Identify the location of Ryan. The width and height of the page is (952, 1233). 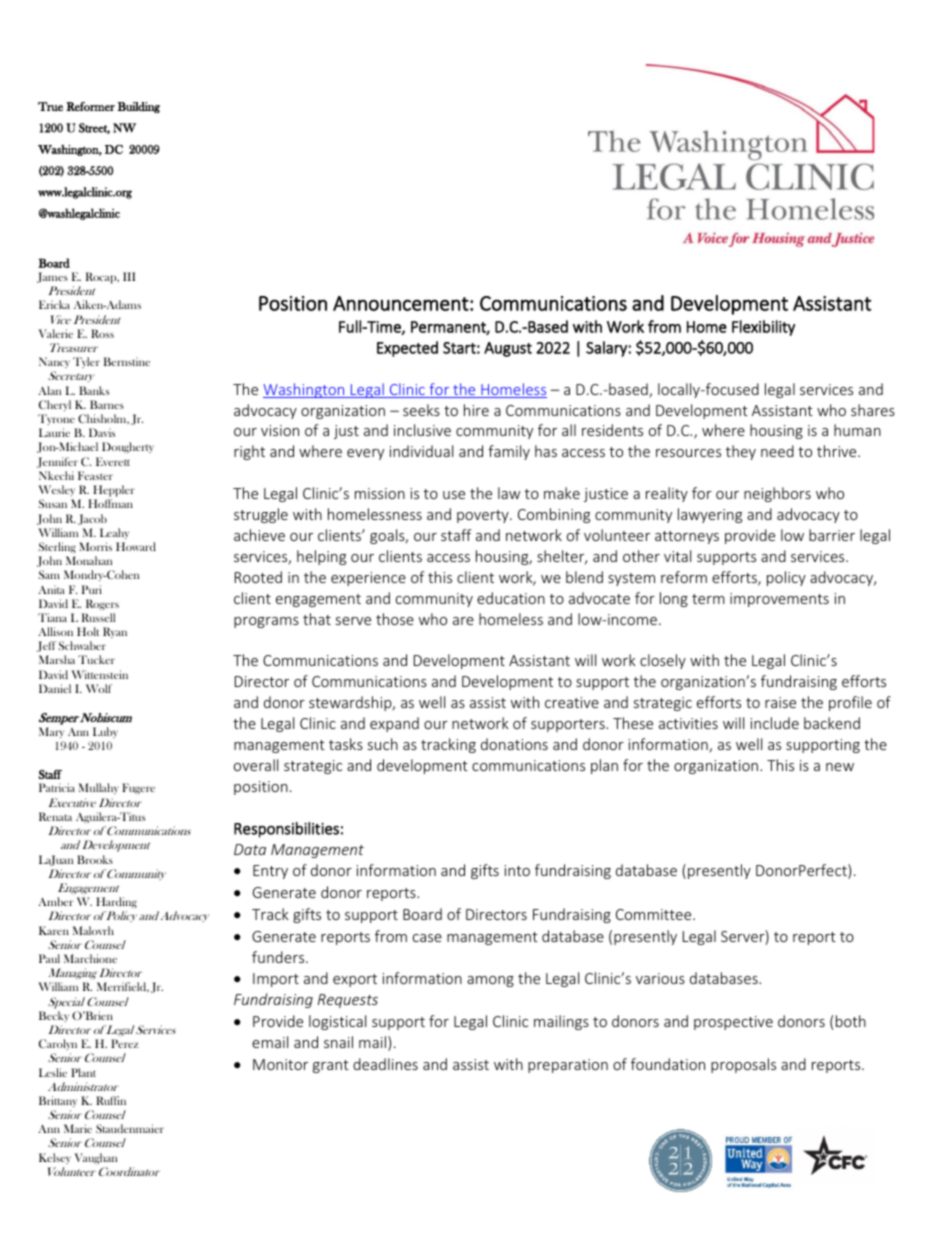
(115, 632).
